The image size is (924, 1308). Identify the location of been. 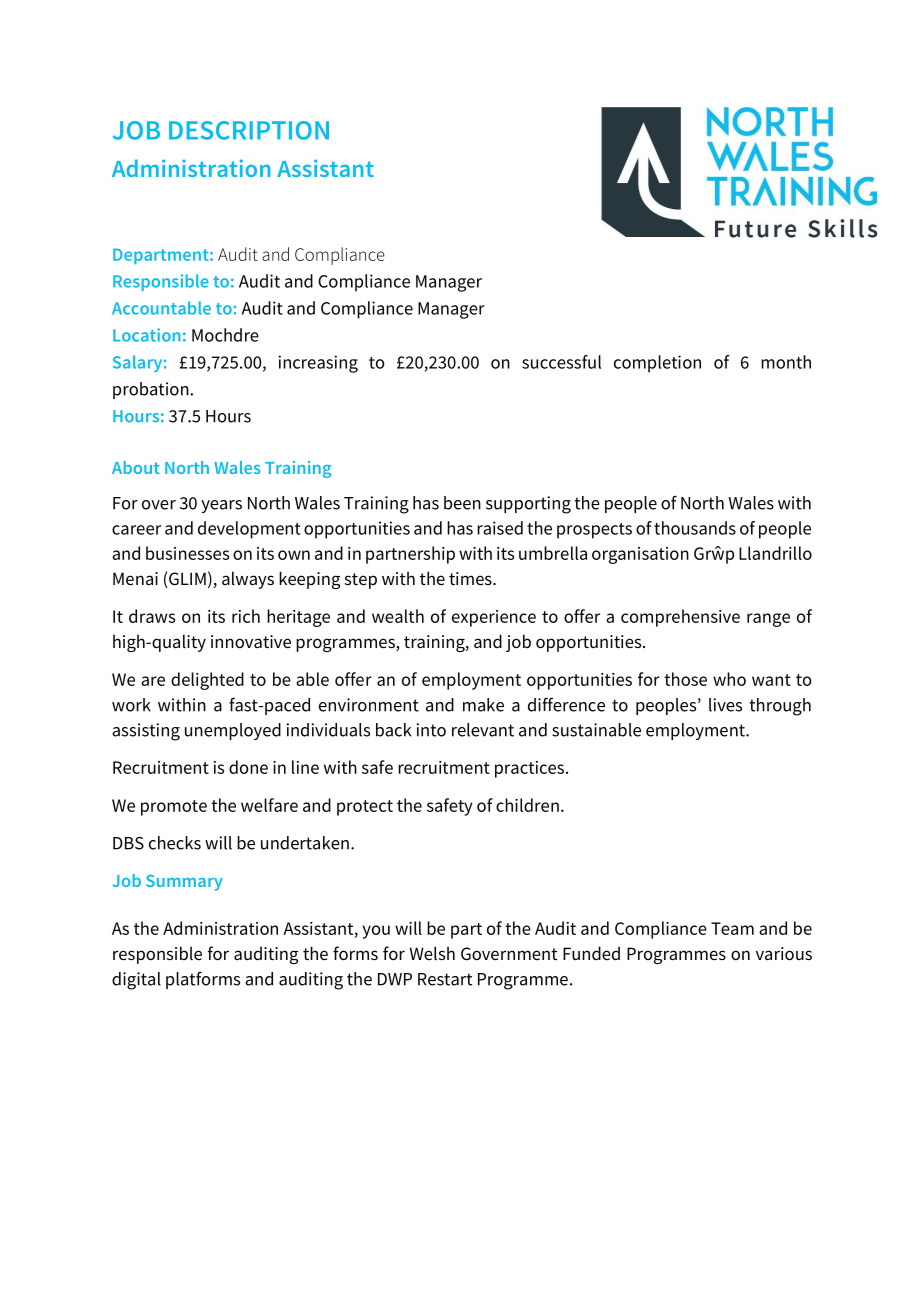
(462, 503).
